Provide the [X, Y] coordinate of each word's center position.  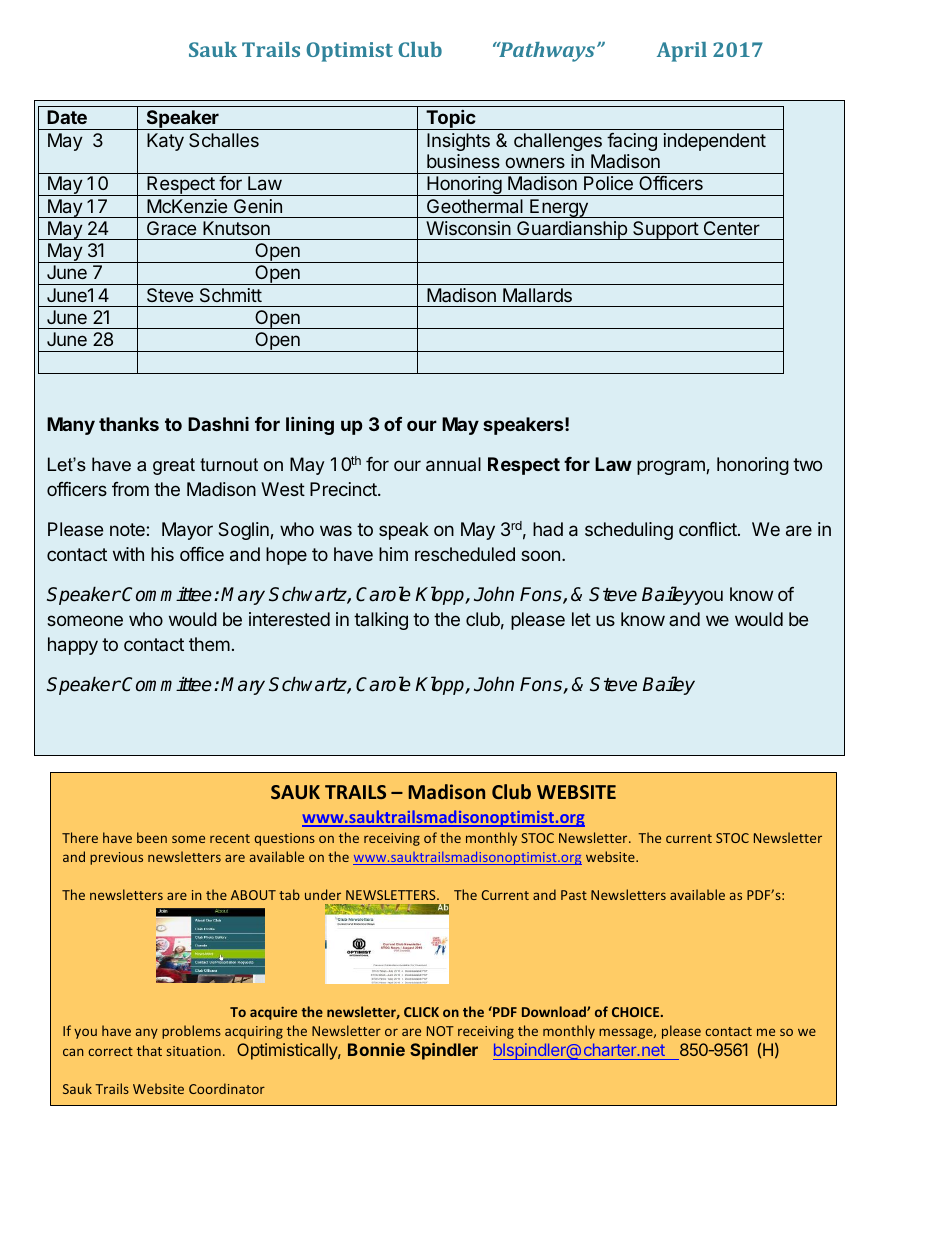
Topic [451, 120]
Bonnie [376, 1049]
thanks [129, 424]
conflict [709, 529]
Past [574, 895]
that [149, 1050]
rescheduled [465, 554]
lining [310, 425]
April [682, 52]
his [162, 554]
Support [665, 230]
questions [285, 839]
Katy [165, 142]
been [152, 837]
